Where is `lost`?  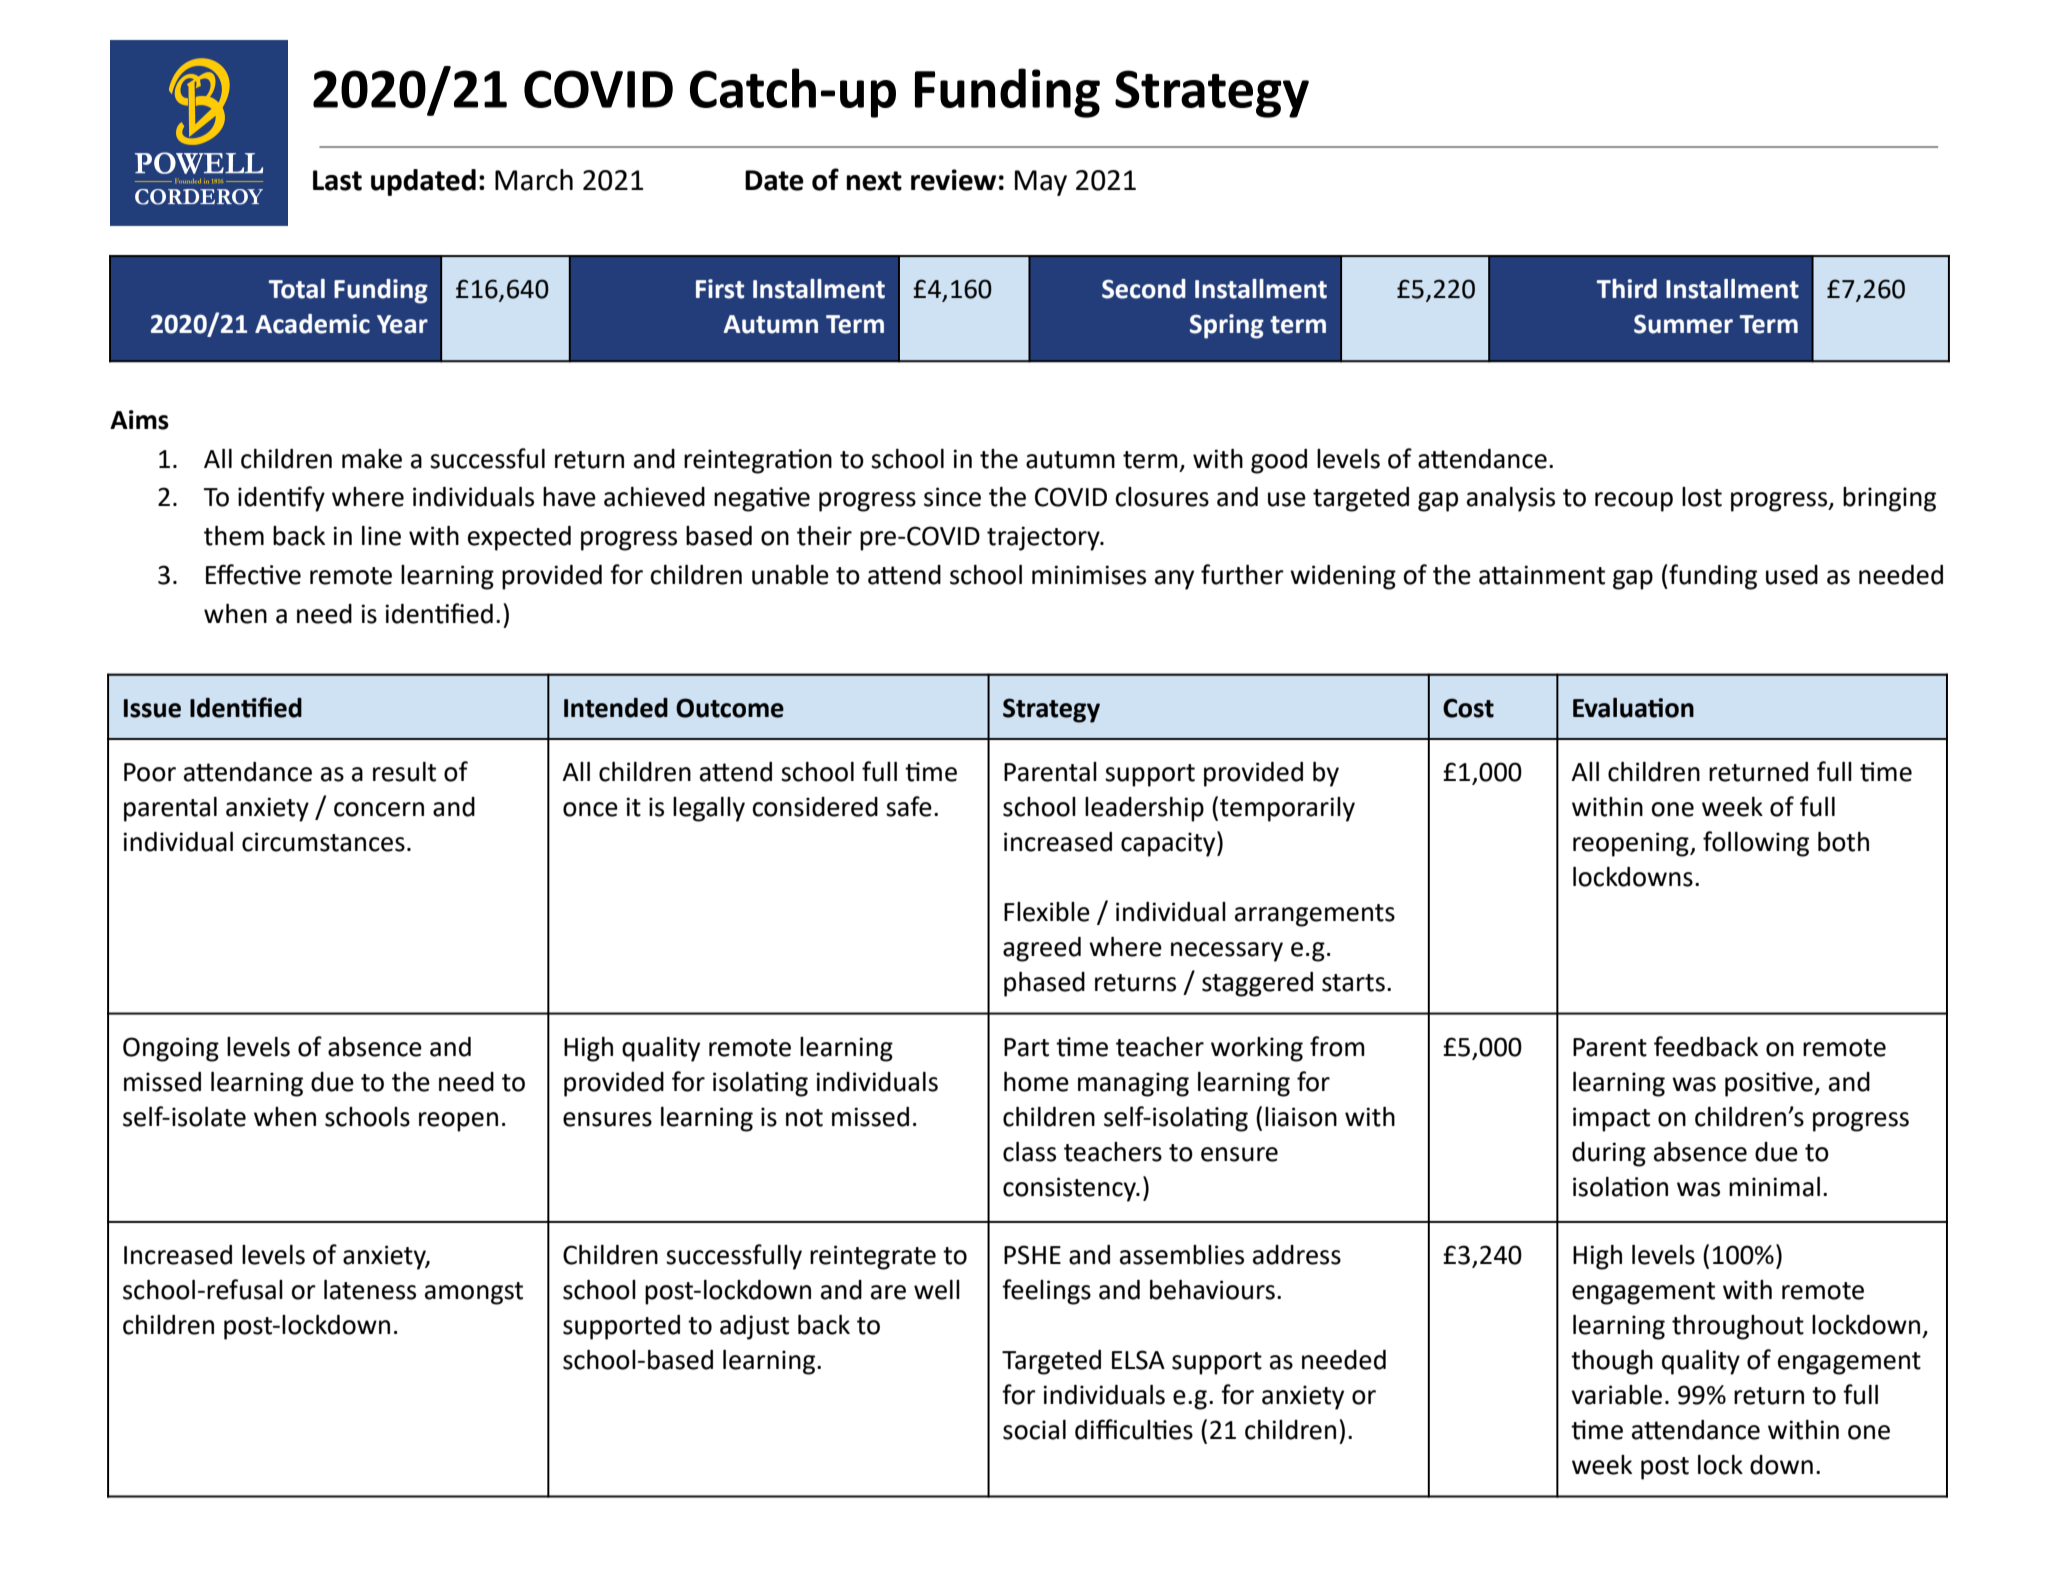
lost is located at coordinates (1702, 497).
